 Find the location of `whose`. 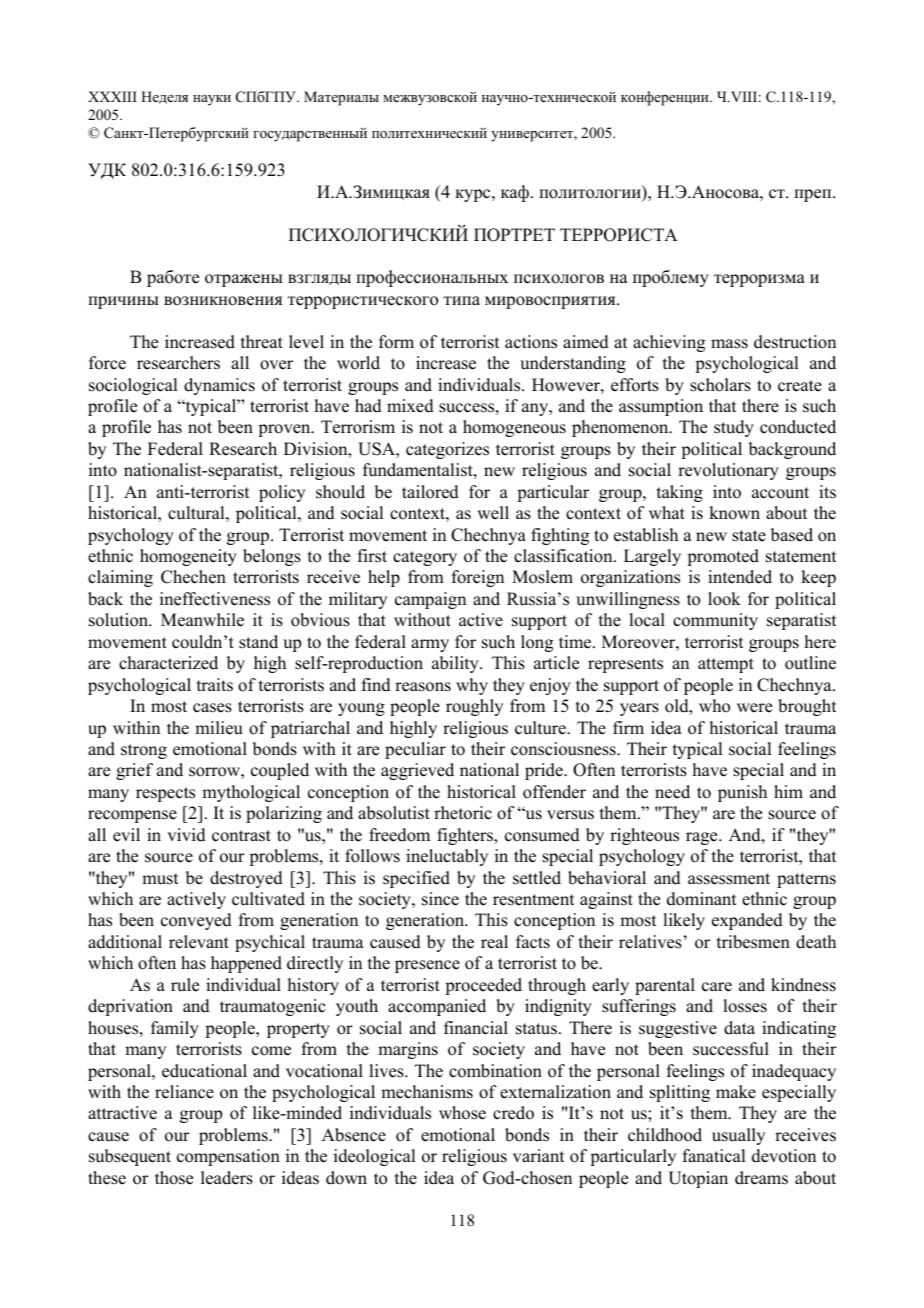

whose is located at coordinates (462, 1113).
